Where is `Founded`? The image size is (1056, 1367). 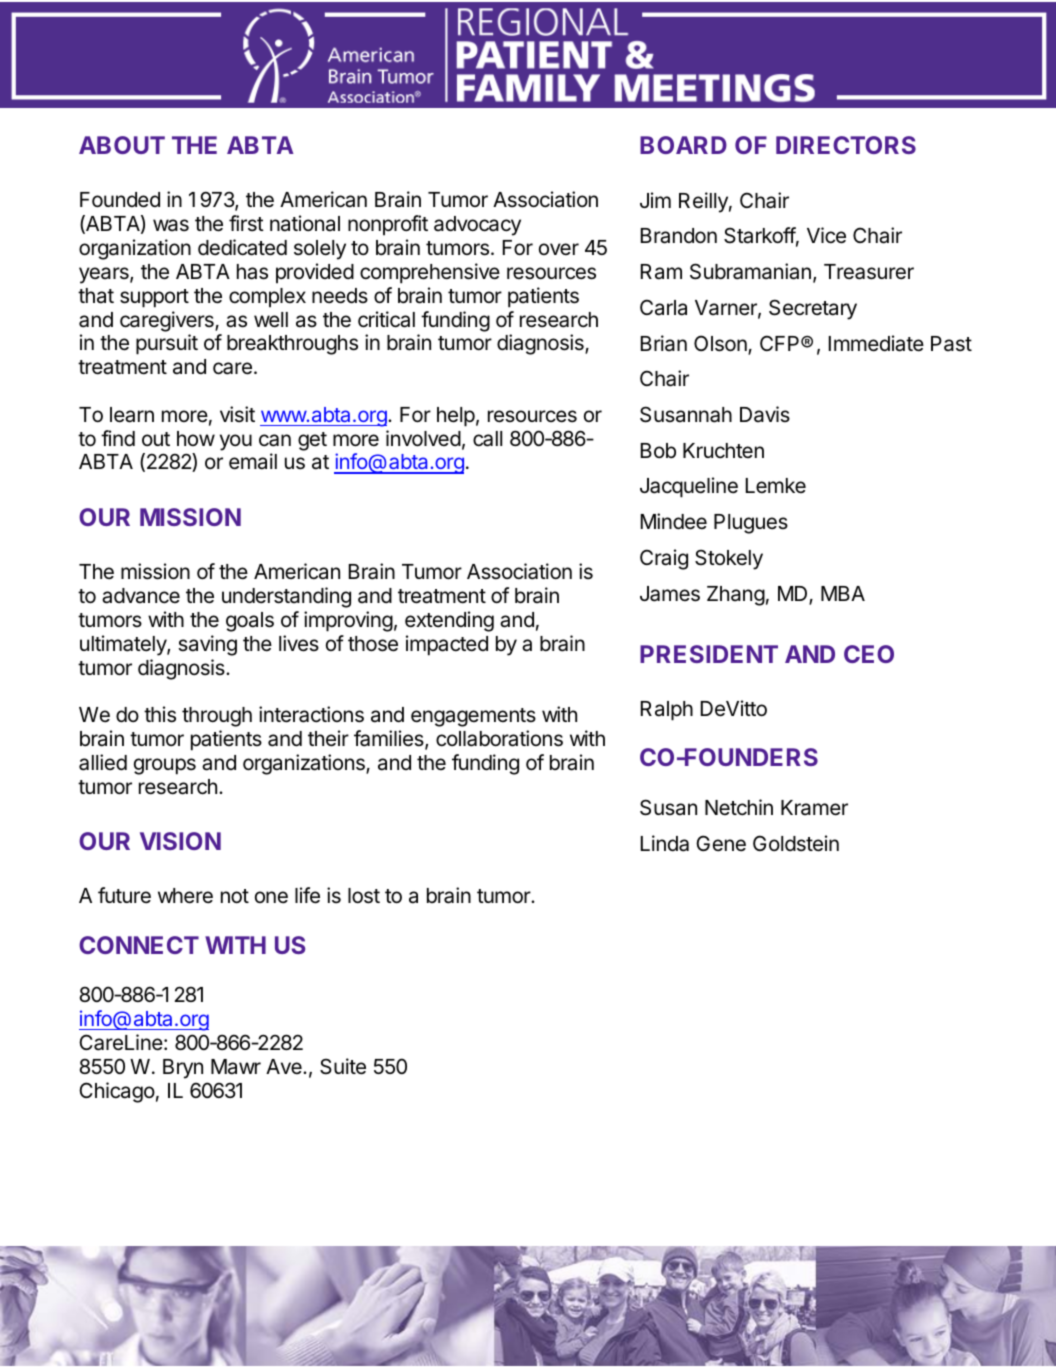 Founded is located at coordinates (120, 200).
